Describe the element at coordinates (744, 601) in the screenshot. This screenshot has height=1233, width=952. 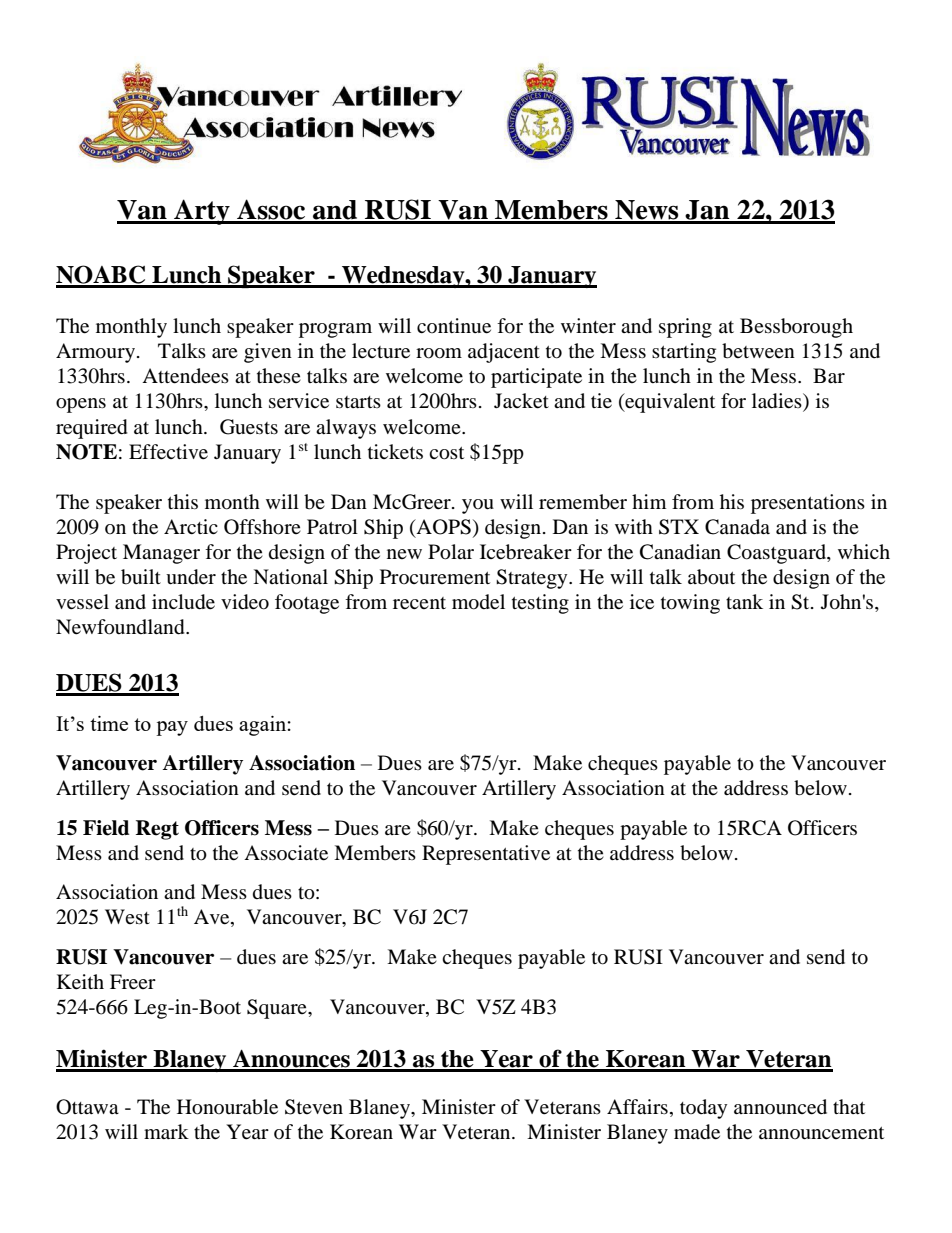
I see `tank` at that location.
